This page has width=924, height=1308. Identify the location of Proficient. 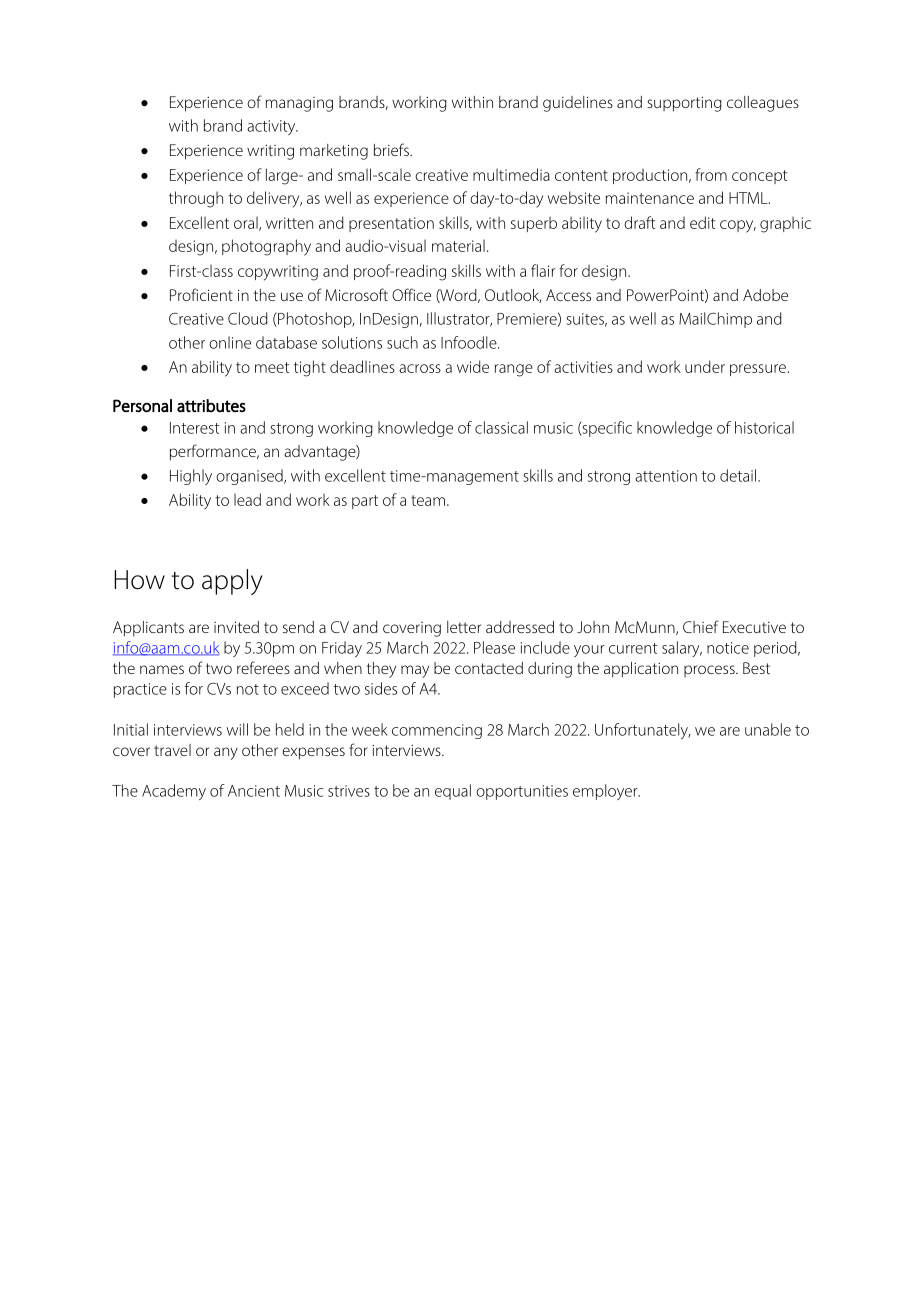
(201, 294).
